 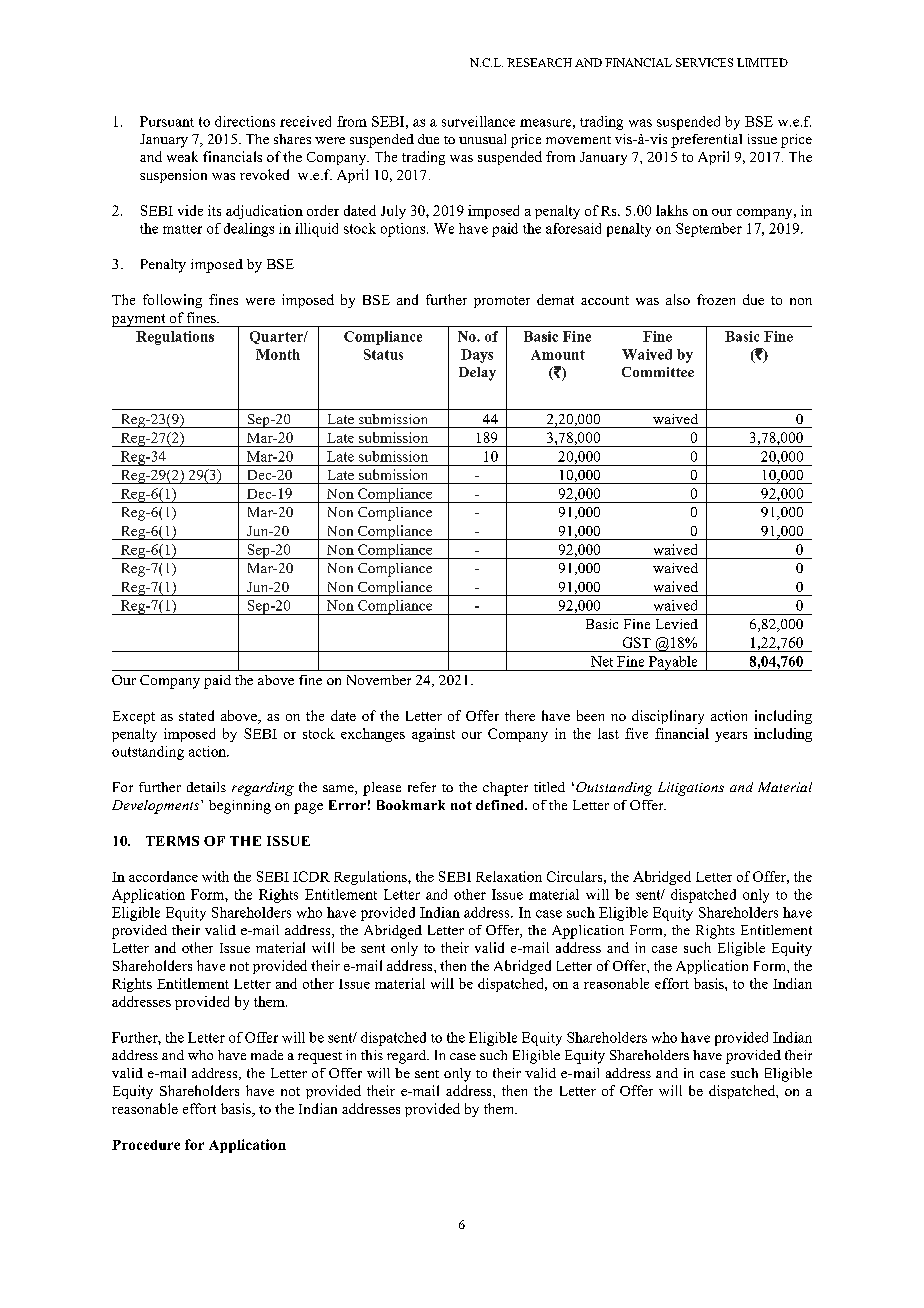 What do you see at coordinates (677, 624) in the document?
I see `Levied` at bounding box center [677, 624].
